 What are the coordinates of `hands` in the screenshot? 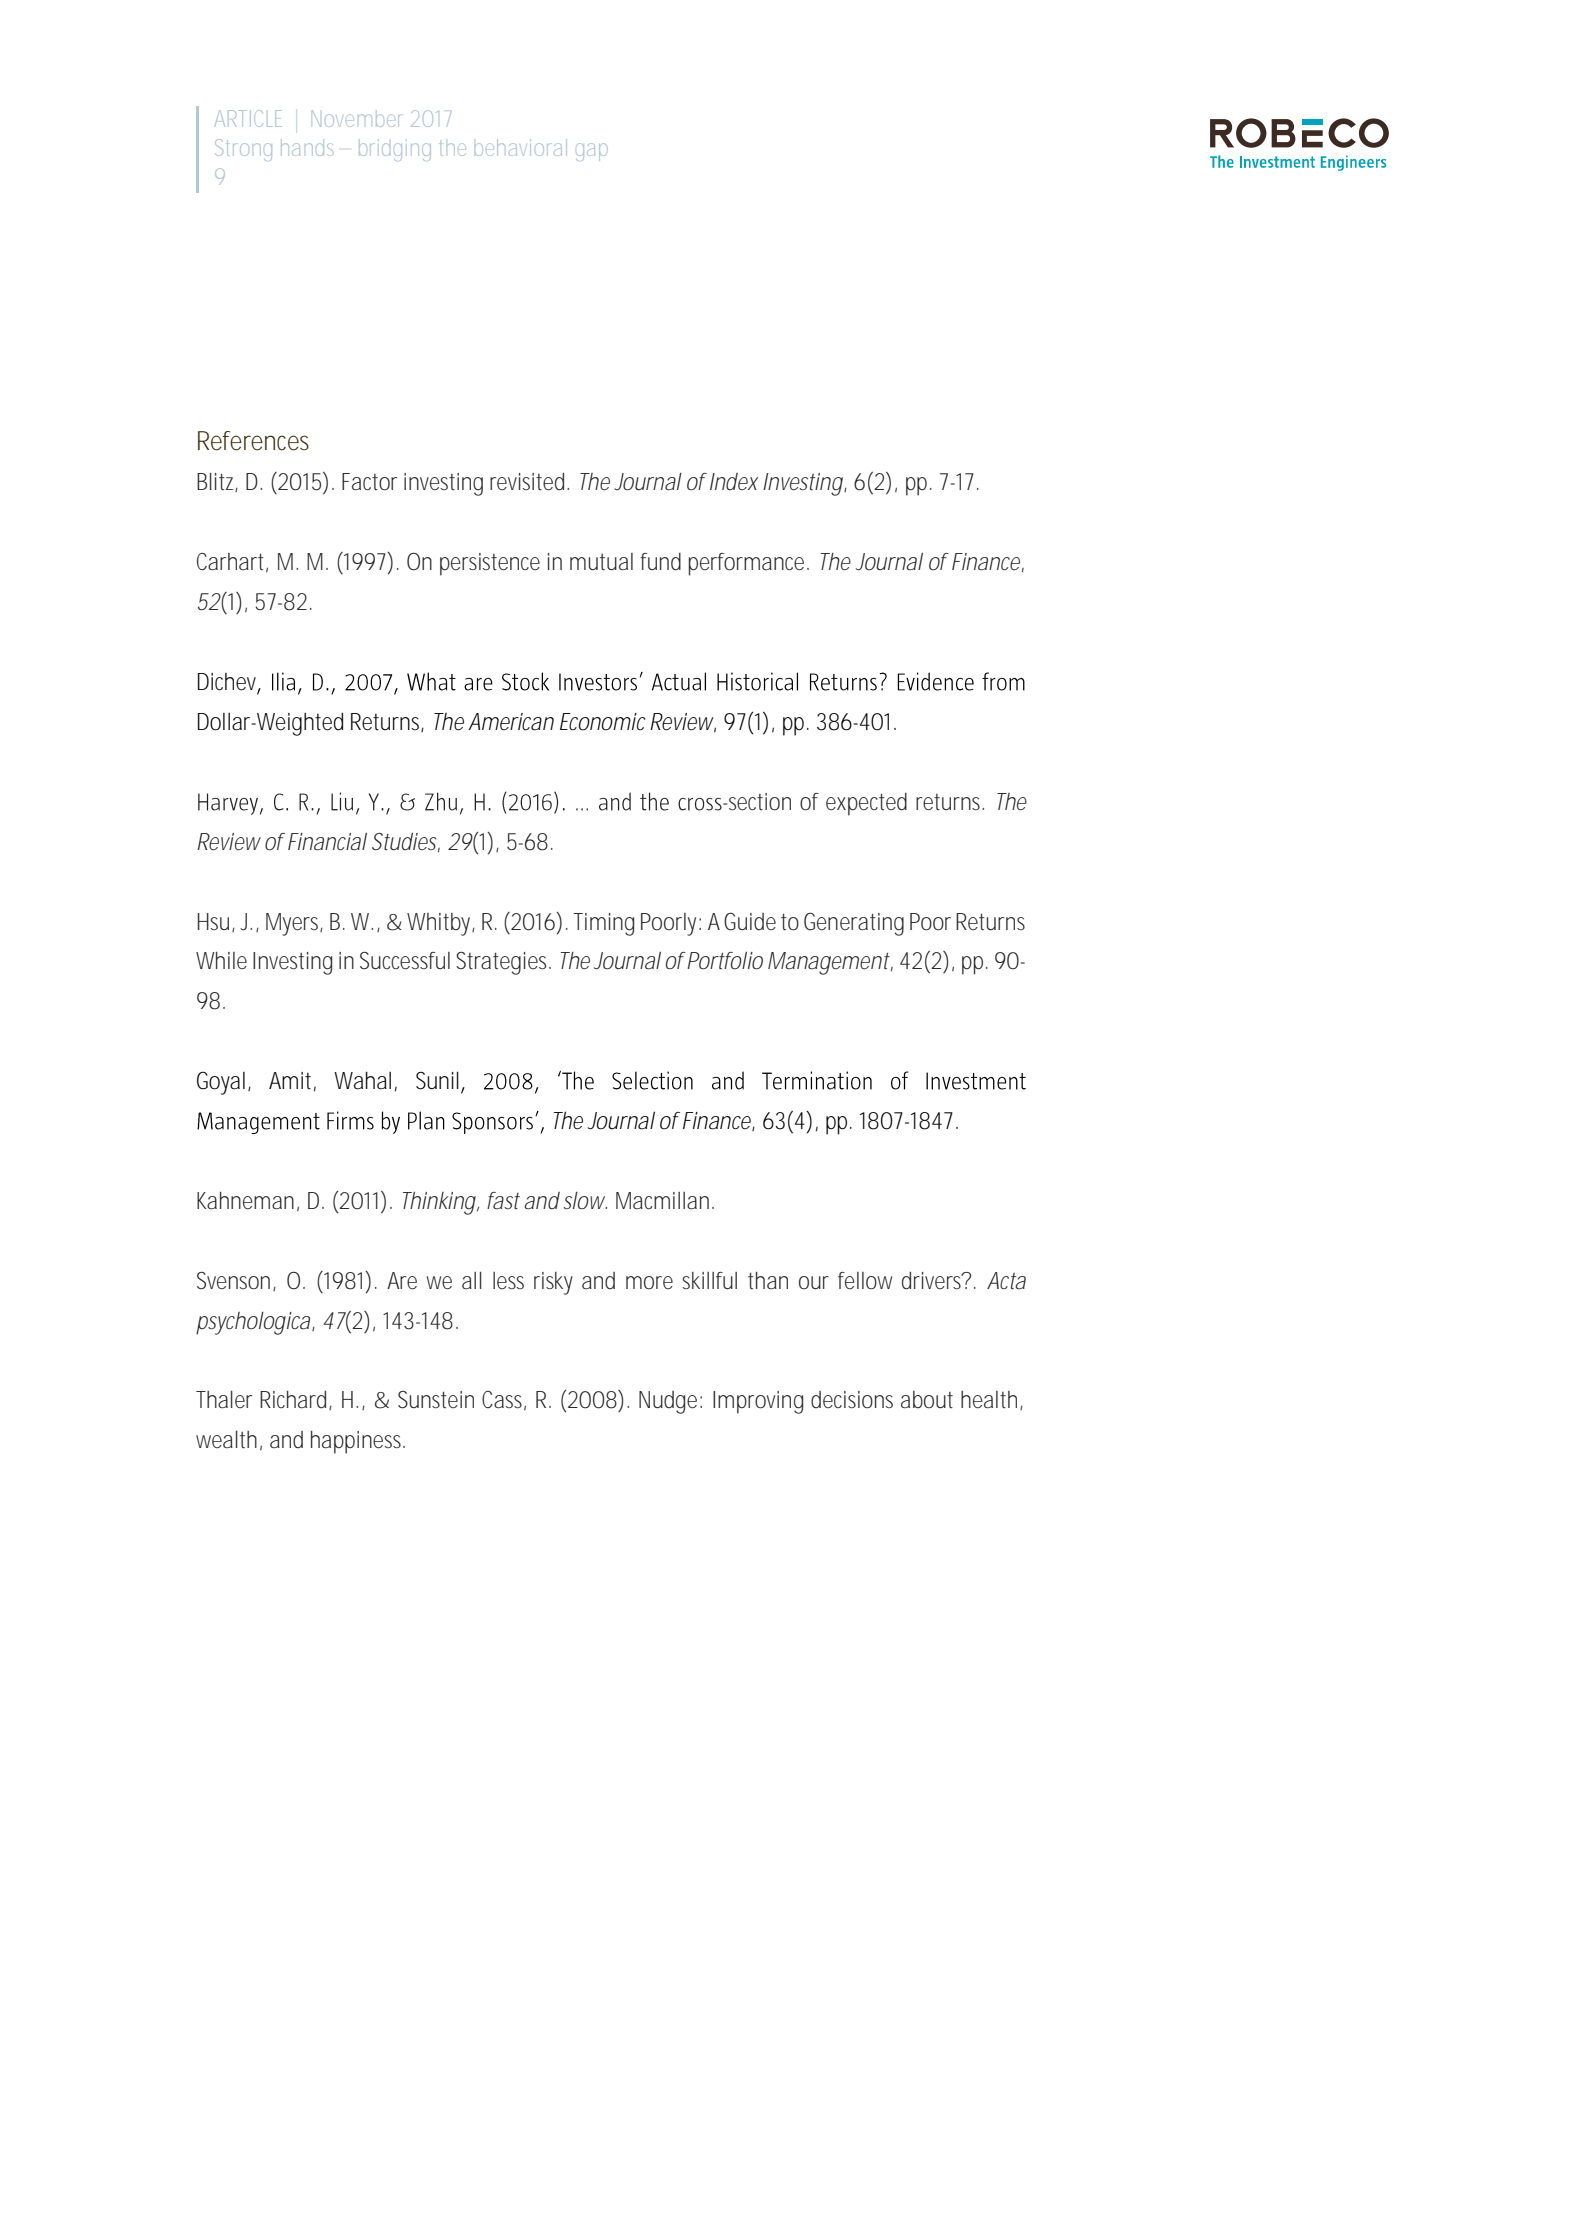 It's located at (307, 149).
